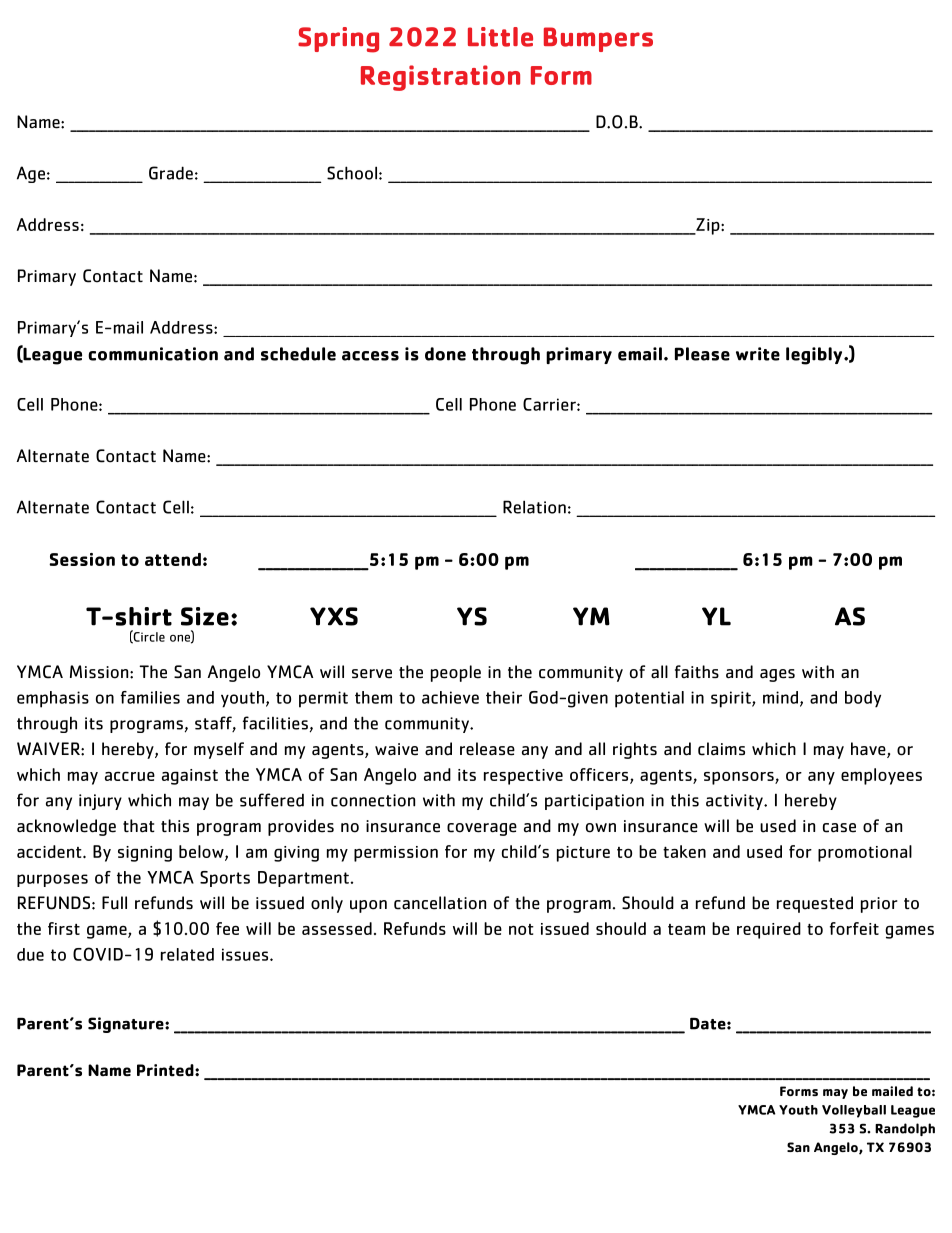 This document has width=952, height=1233. Describe the element at coordinates (440, 78) in the document. I see `Registration` at that location.
